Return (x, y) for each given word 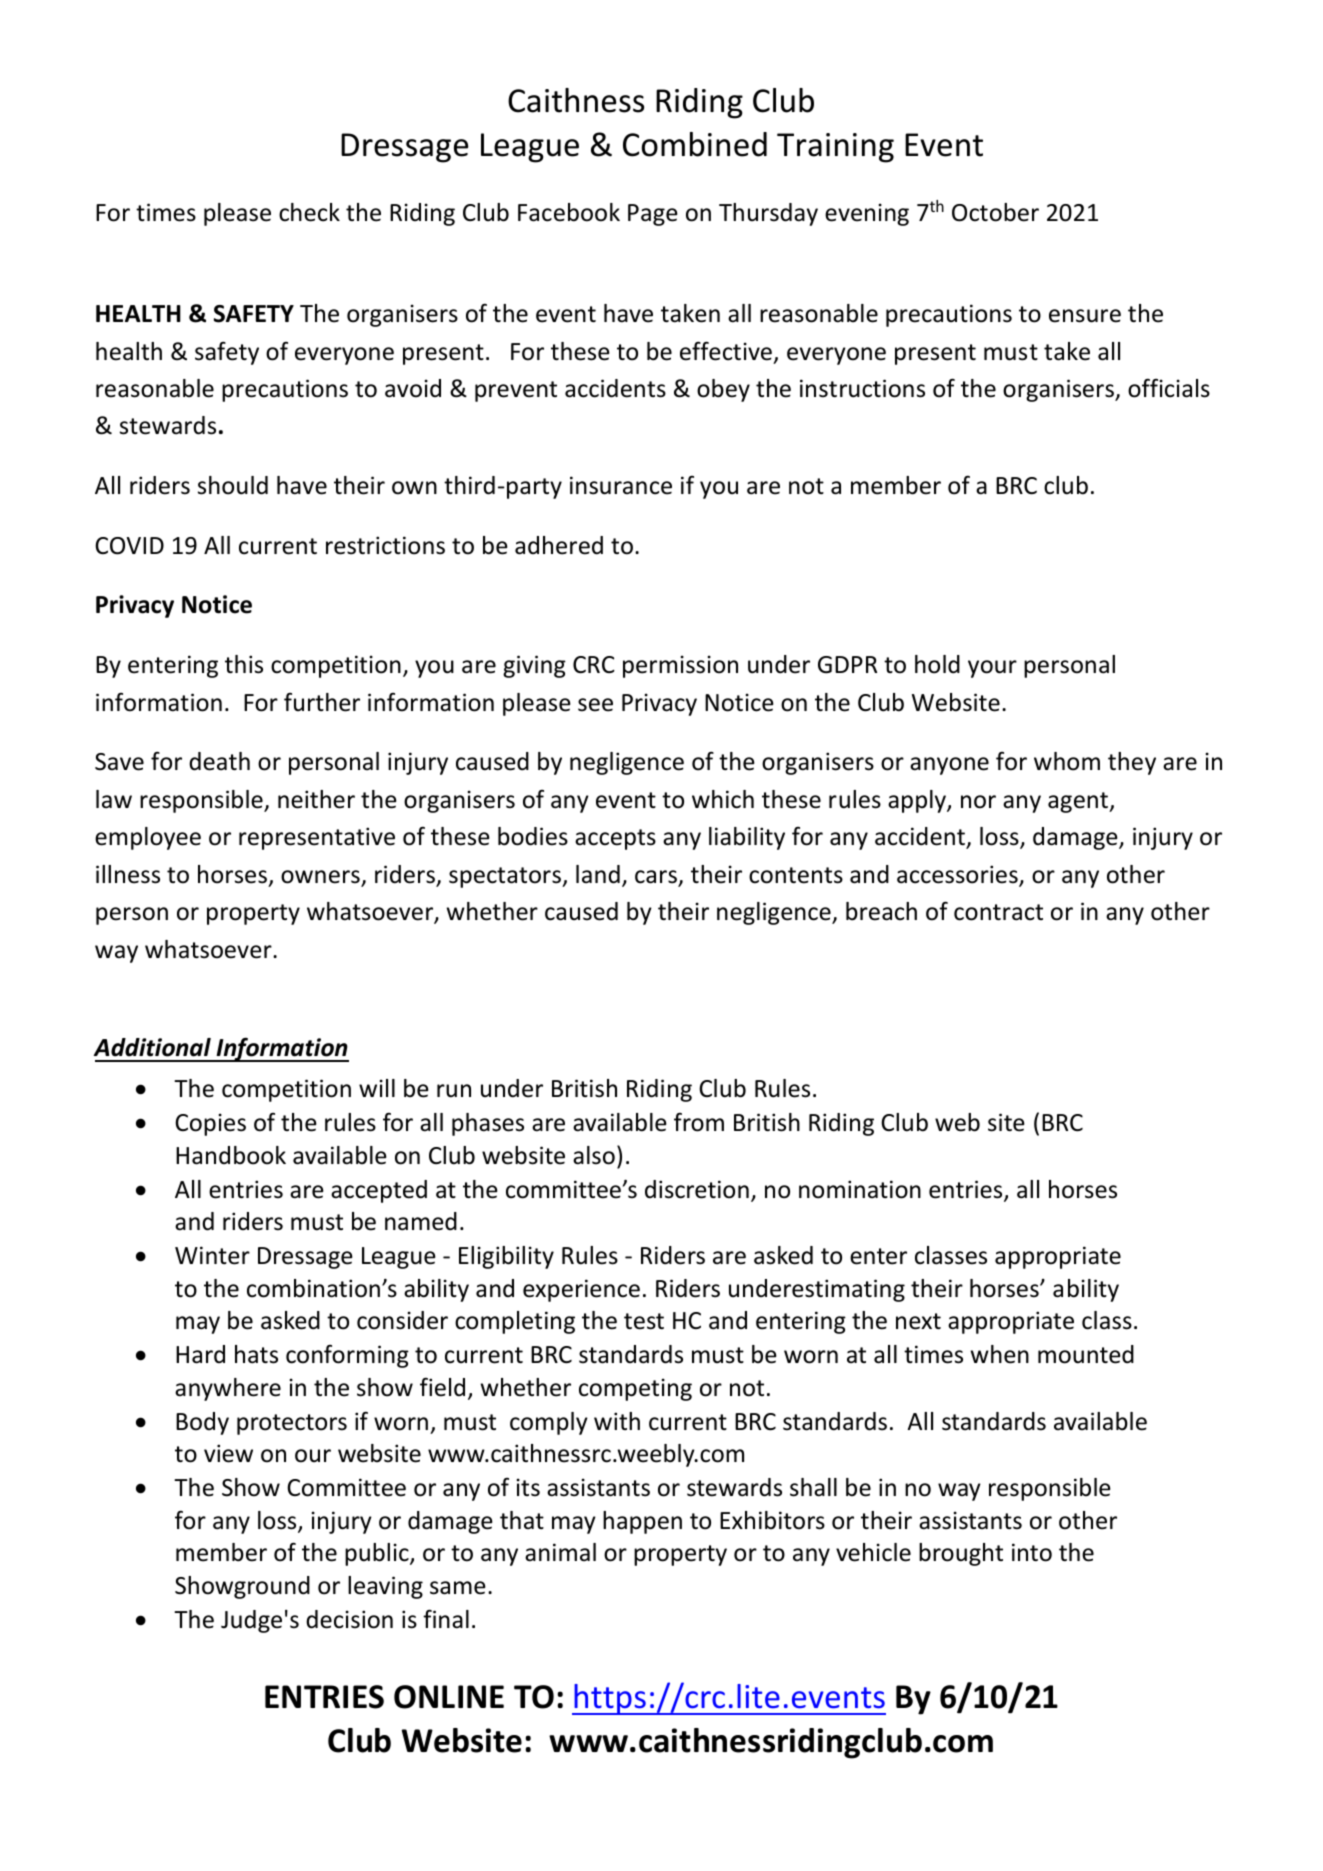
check (309, 212)
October (995, 212)
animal (560, 1552)
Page (653, 215)
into (1032, 1552)
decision (349, 1619)
